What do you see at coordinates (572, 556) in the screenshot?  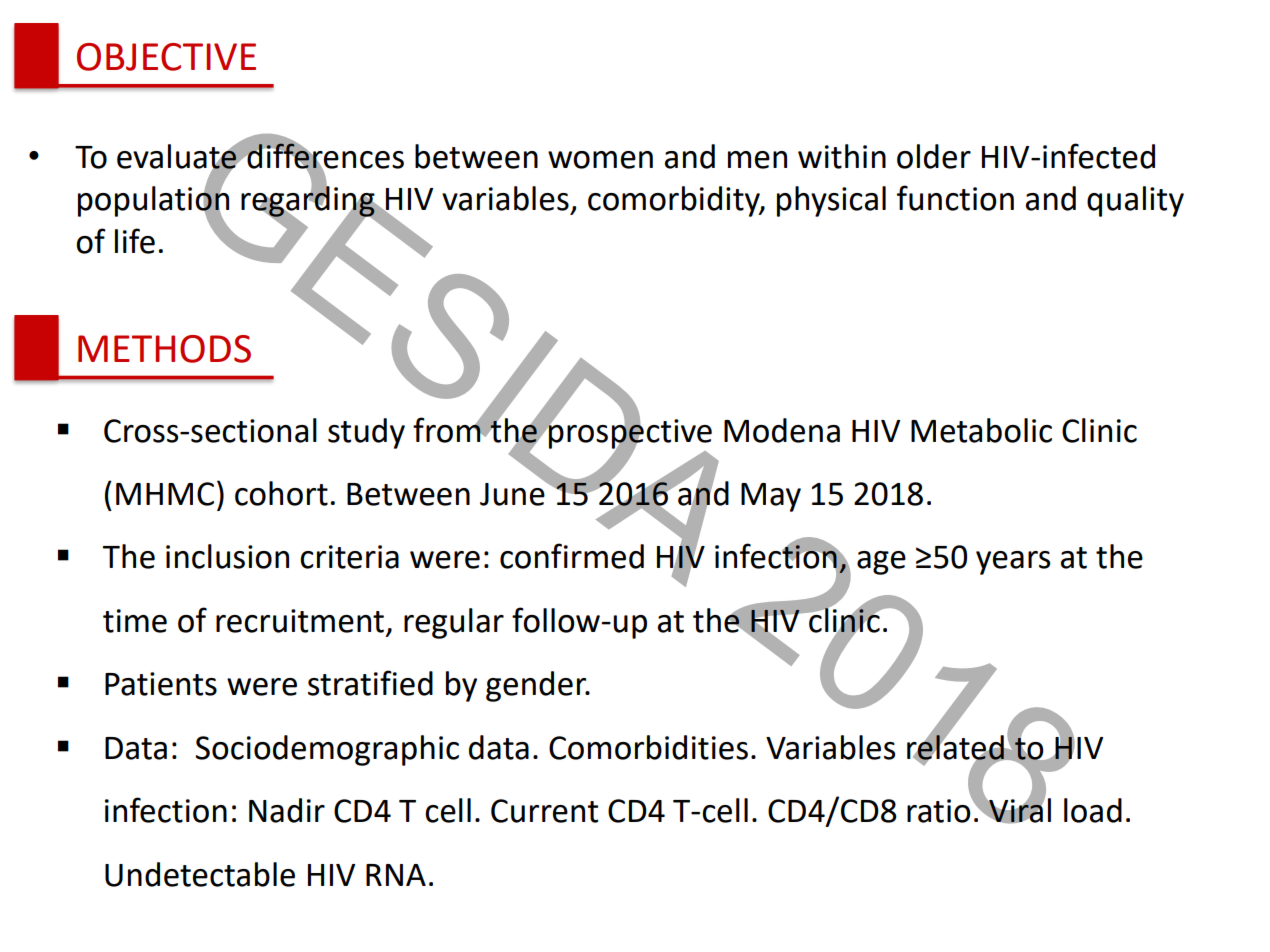 I see `confirmed` at bounding box center [572, 556].
